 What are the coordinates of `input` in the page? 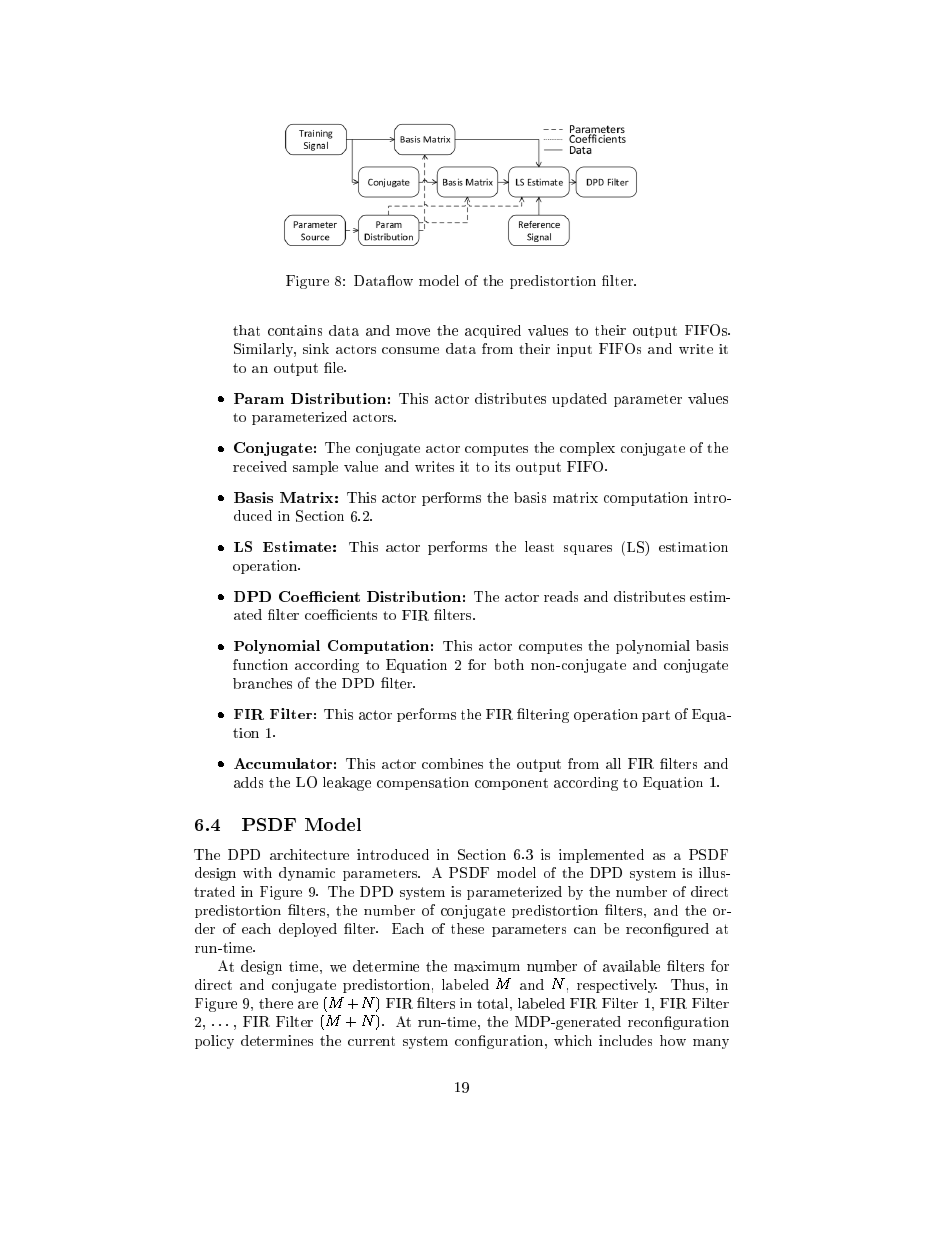 It's located at (574, 350).
